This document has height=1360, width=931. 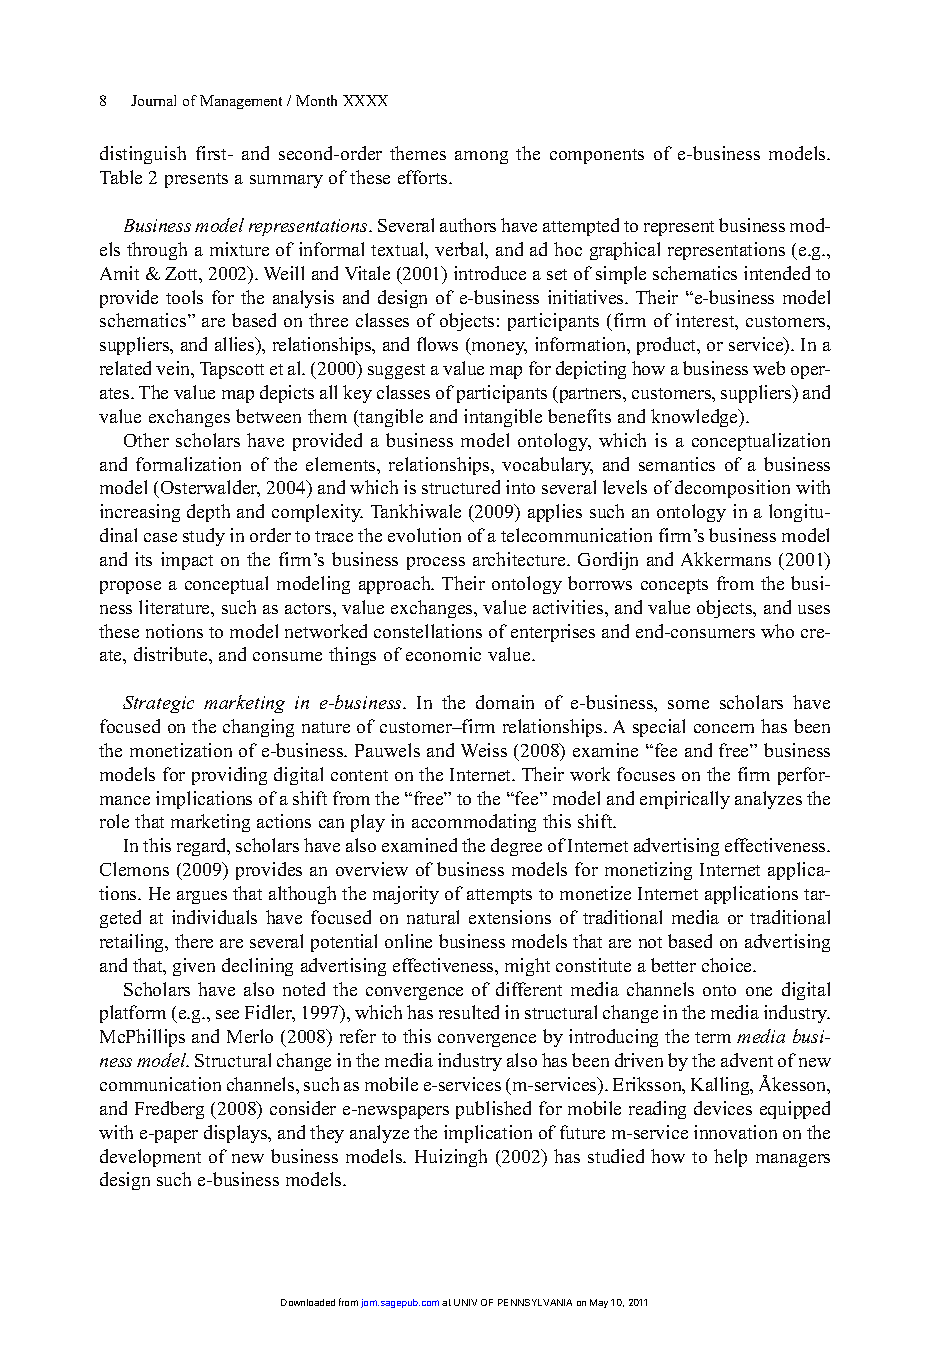 I want to click on formalization, so click(x=188, y=464).
